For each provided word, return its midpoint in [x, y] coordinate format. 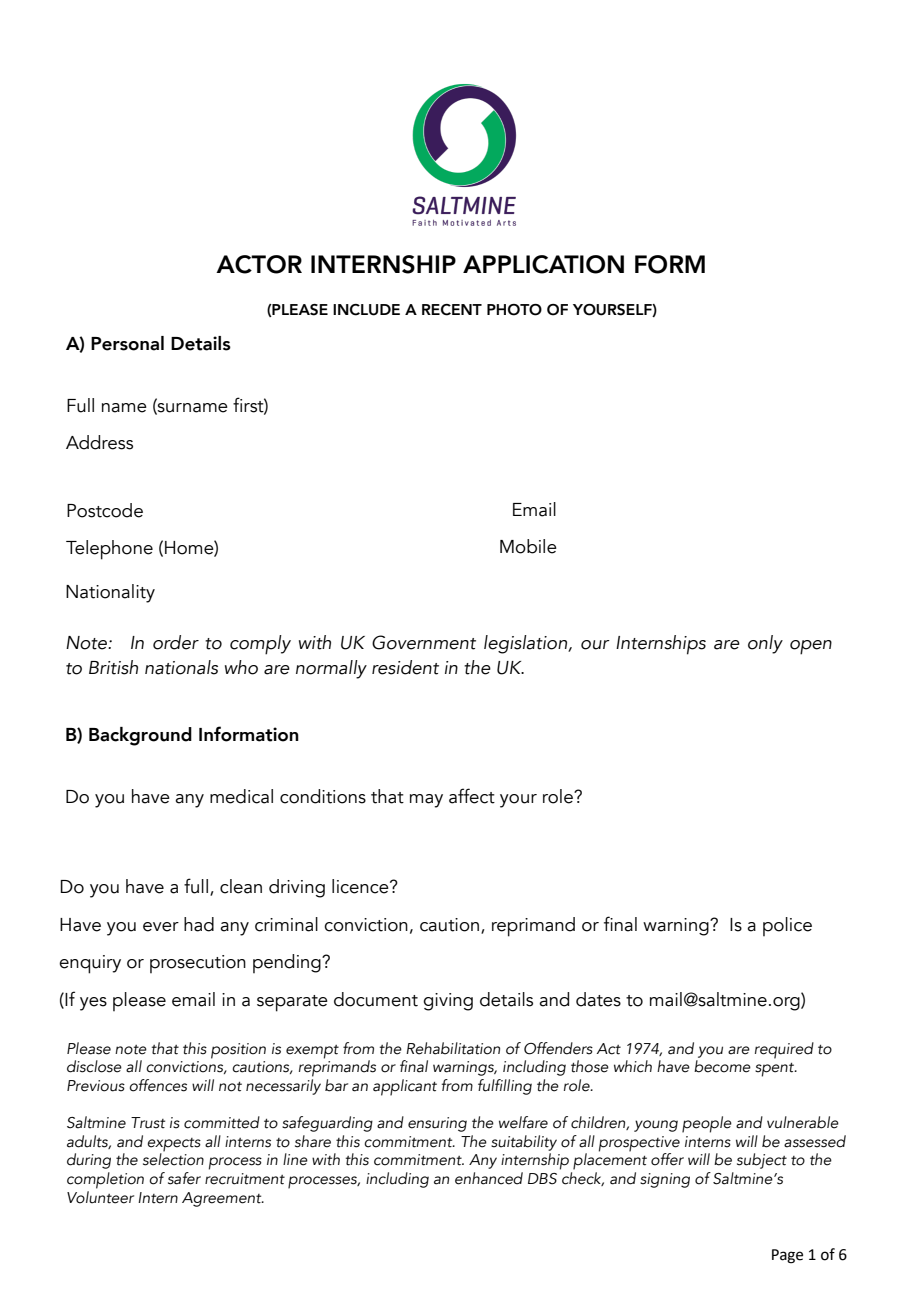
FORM [670, 264]
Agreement [223, 1199]
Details [201, 343]
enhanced [489, 1178]
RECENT [452, 310]
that [165, 1048]
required [784, 1050]
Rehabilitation [453, 1048]
